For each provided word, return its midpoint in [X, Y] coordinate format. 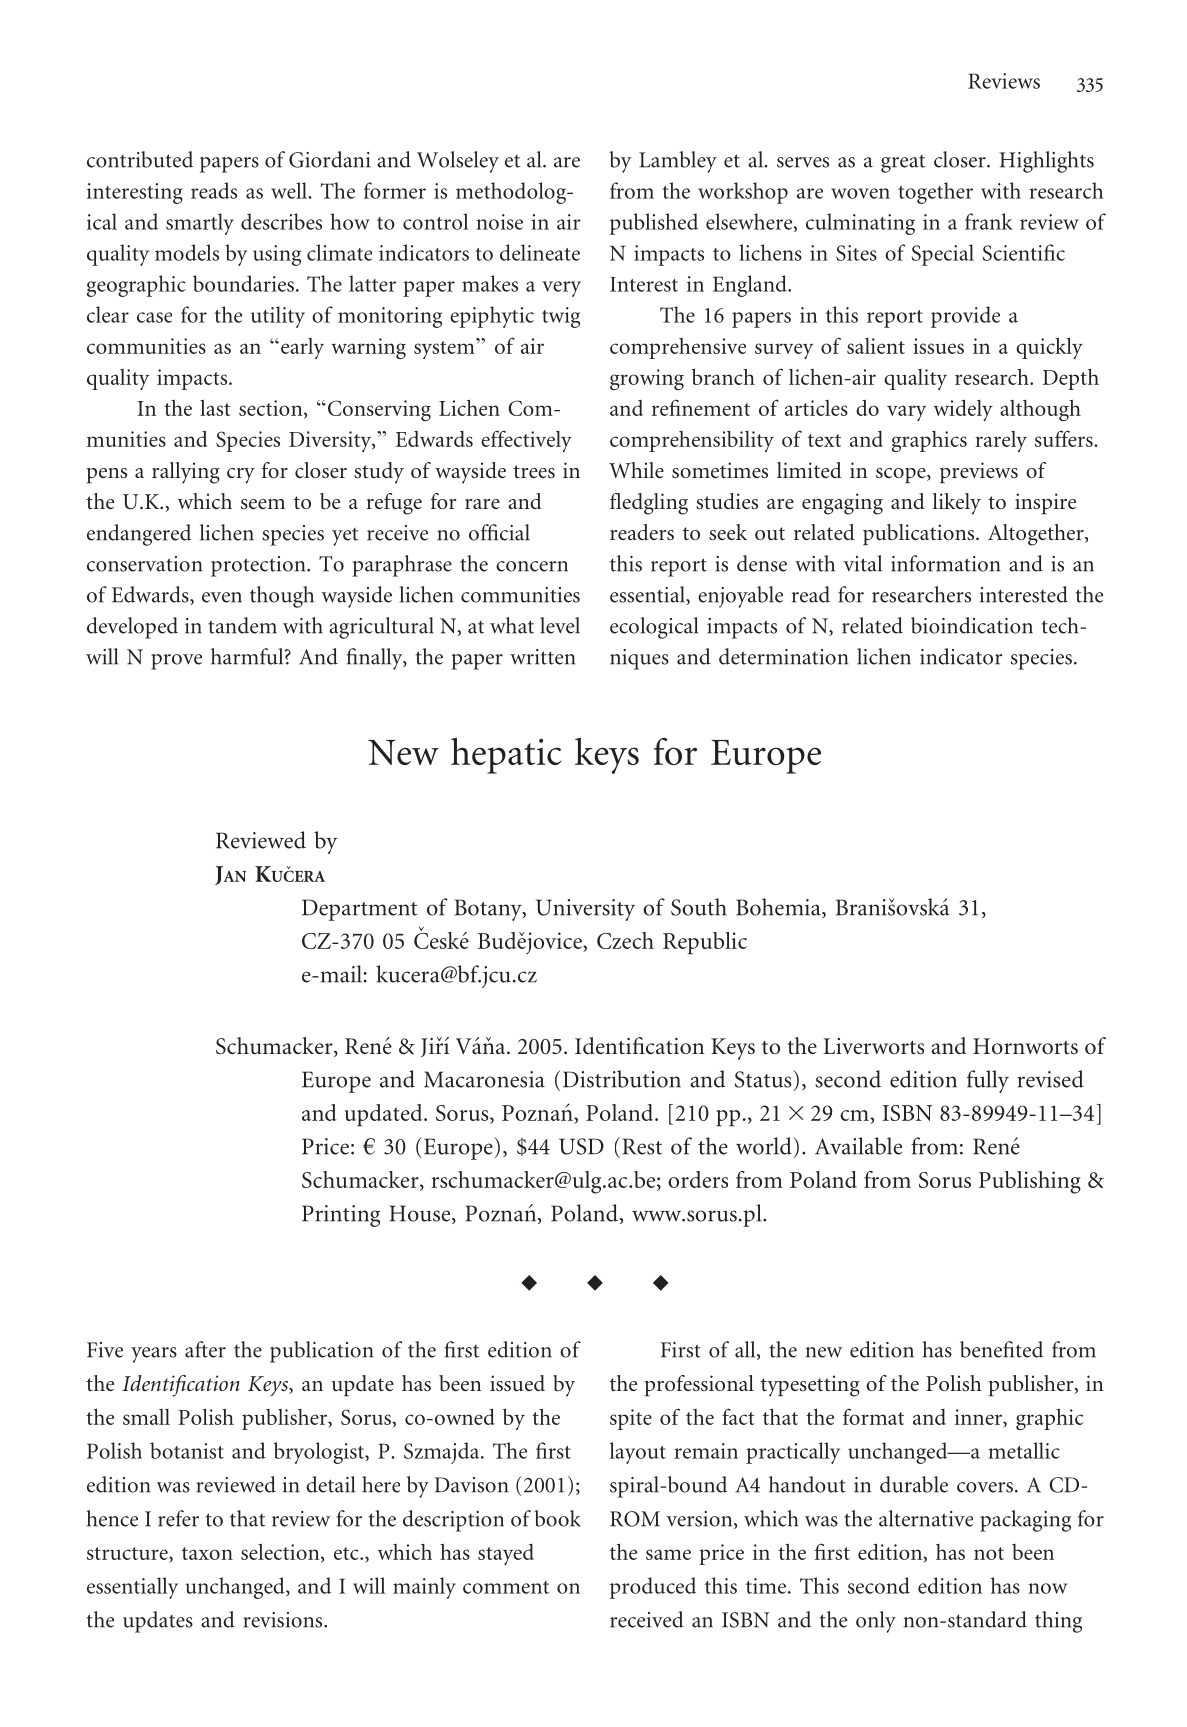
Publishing [1030, 1182]
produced [653, 1588]
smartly [200, 224]
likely [957, 504]
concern [532, 566]
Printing [341, 1216]
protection [259, 566]
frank [989, 221]
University [585, 910]
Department [360, 910]
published [654, 224]
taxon [207, 1553]
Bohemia [779, 908]
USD [581, 1146]
